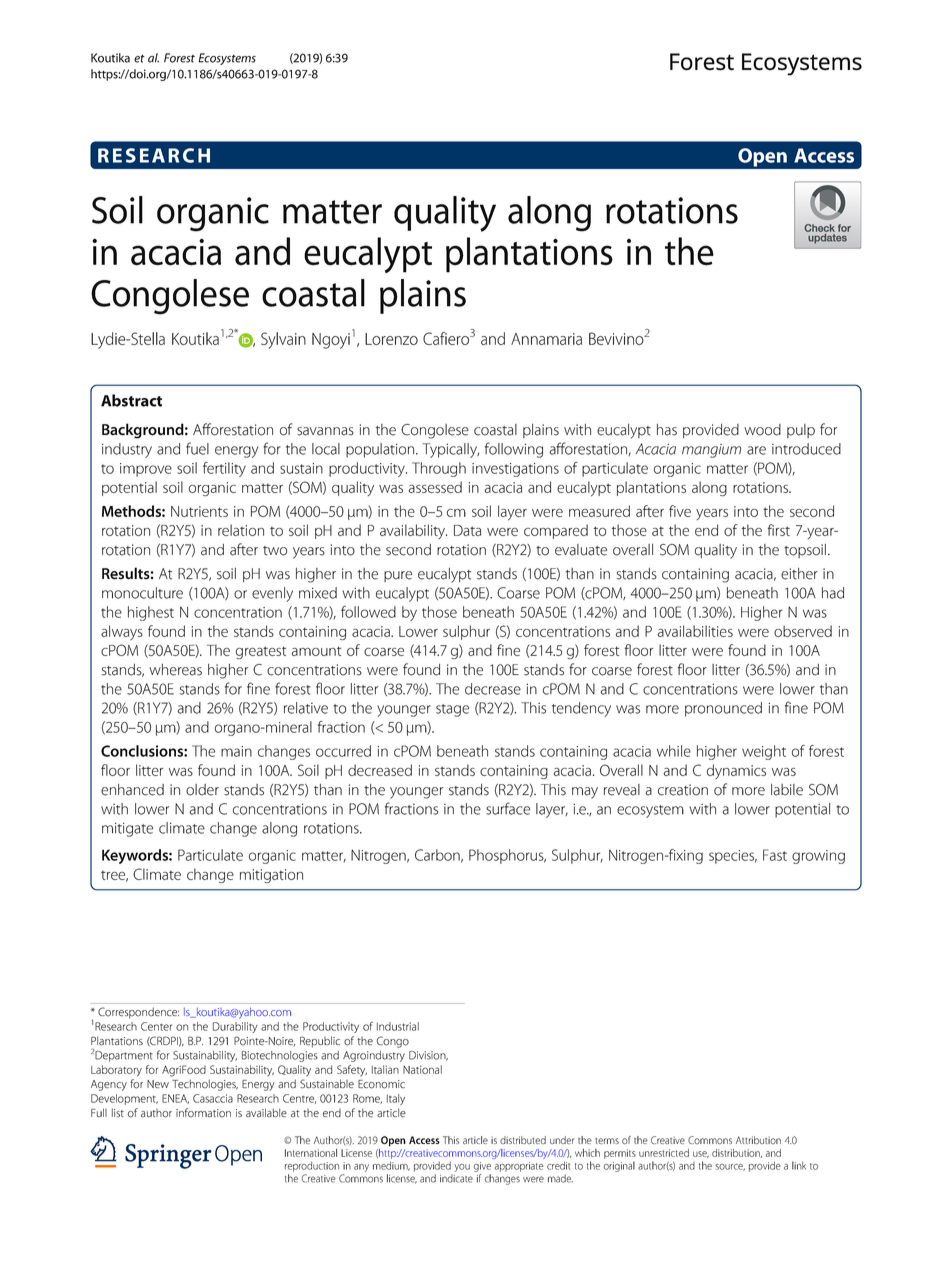 Image resolution: width=952 pixels, height=1265 pixels. I want to click on wood, so click(762, 430).
